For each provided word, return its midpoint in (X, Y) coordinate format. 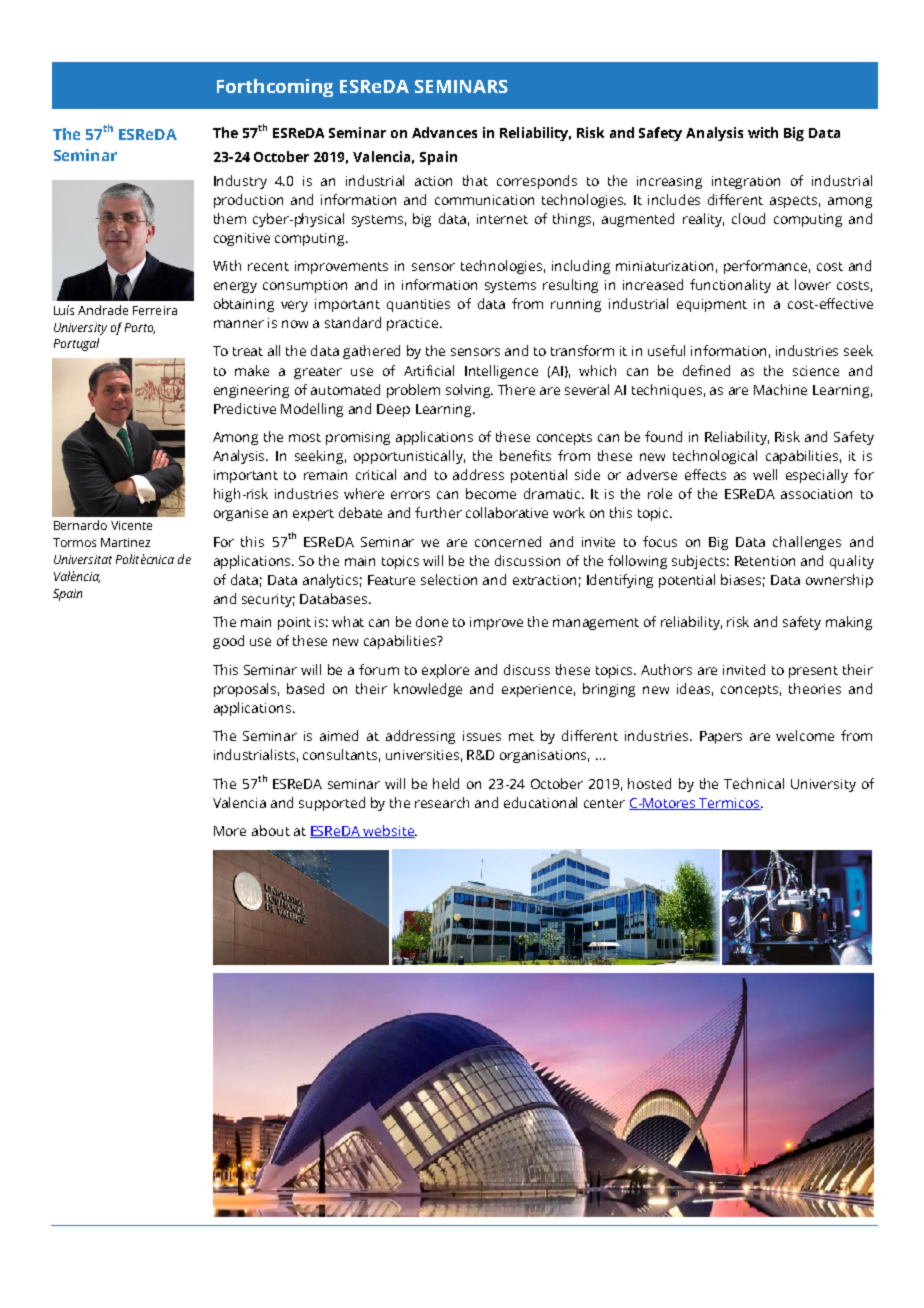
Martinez (125, 542)
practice (414, 324)
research (442, 802)
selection (449, 579)
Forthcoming (275, 88)
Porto (140, 328)
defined (706, 370)
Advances (444, 132)
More (230, 831)
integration (746, 182)
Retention (765, 561)
